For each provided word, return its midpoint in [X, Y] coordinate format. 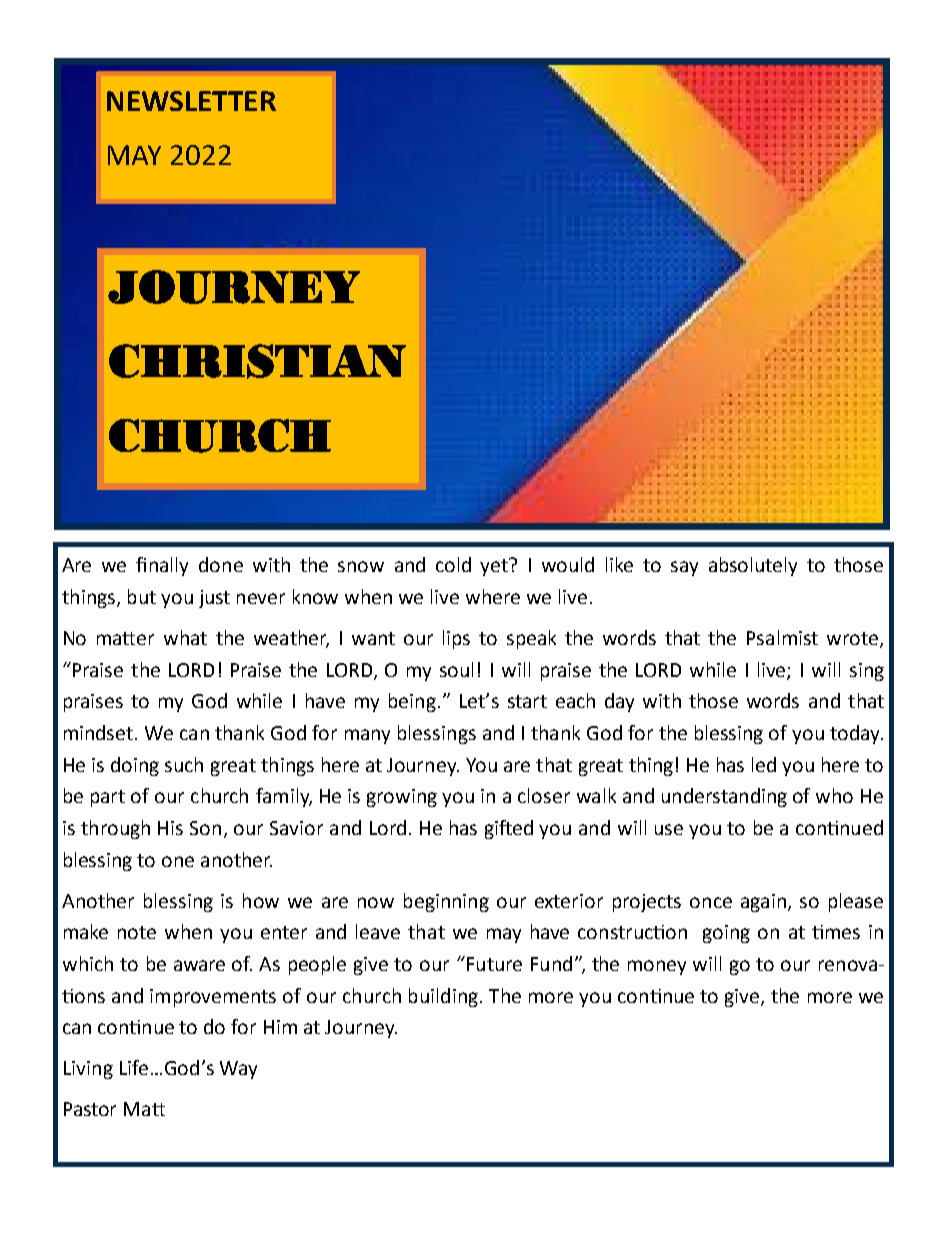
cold [453, 564]
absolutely [753, 566]
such [184, 764]
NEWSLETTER [191, 101]
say [684, 568]
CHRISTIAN [257, 361]
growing [402, 798]
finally [162, 566]
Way [238, 1070]
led [764, 764]
